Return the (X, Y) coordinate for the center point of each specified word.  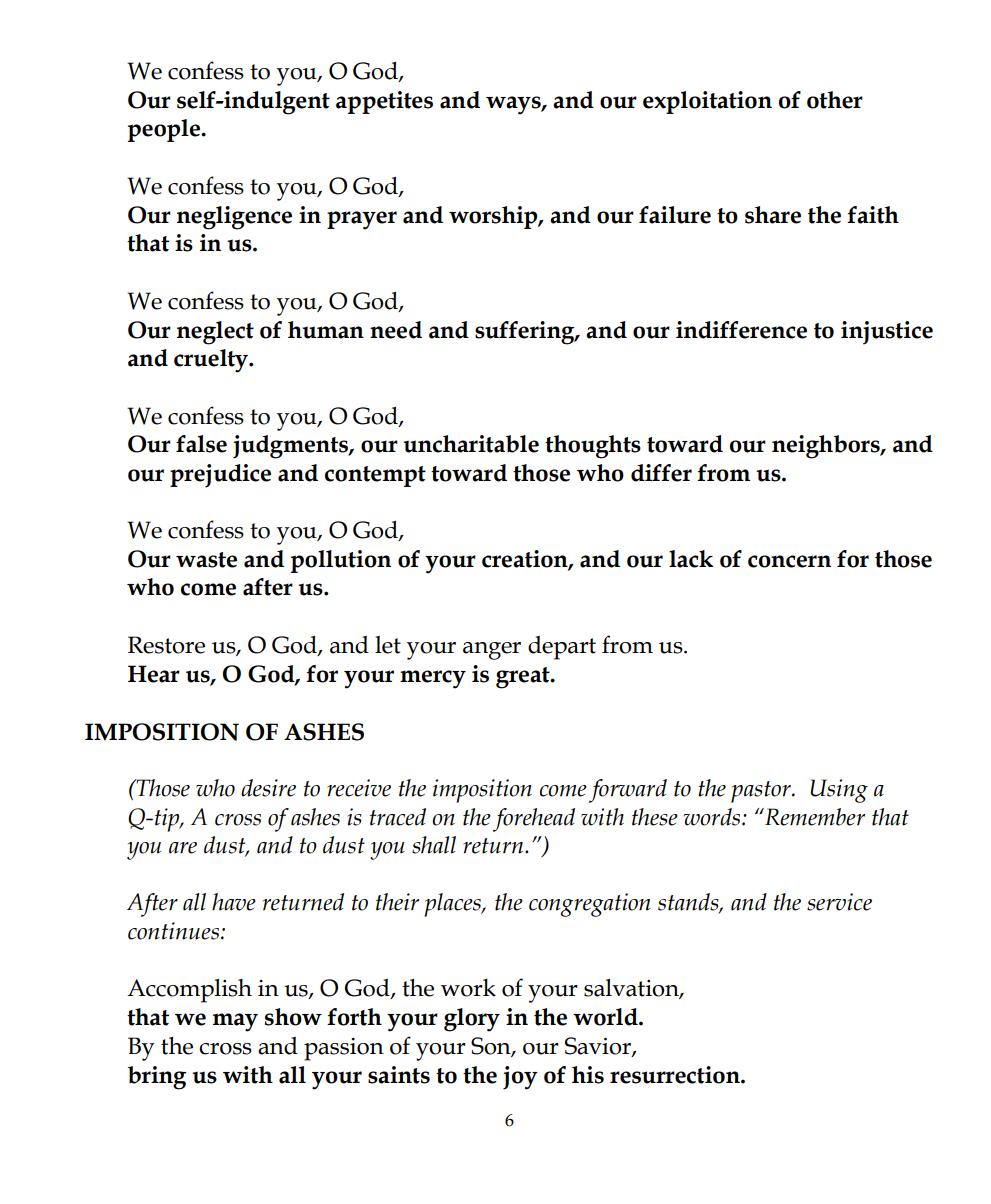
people (165, 130)
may (235, 1022)
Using (839, 791)
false (201, 444)
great (524, 678)
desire (268, 788)
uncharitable (471, 444)
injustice (887, 333)
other (835, 100)
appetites (384, 102)
